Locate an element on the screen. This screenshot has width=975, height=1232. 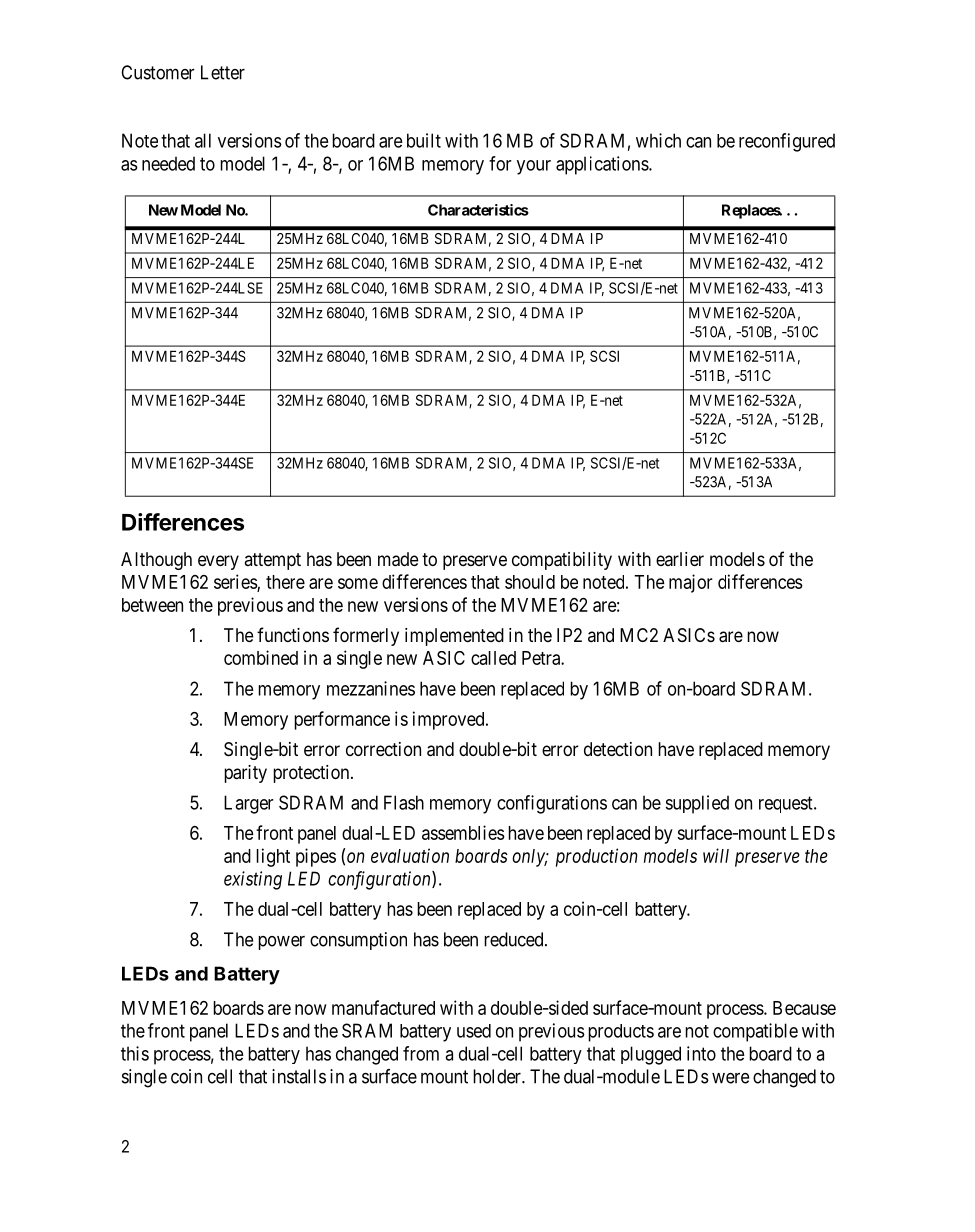
reconfigured is located at coordinates (787, 142).
